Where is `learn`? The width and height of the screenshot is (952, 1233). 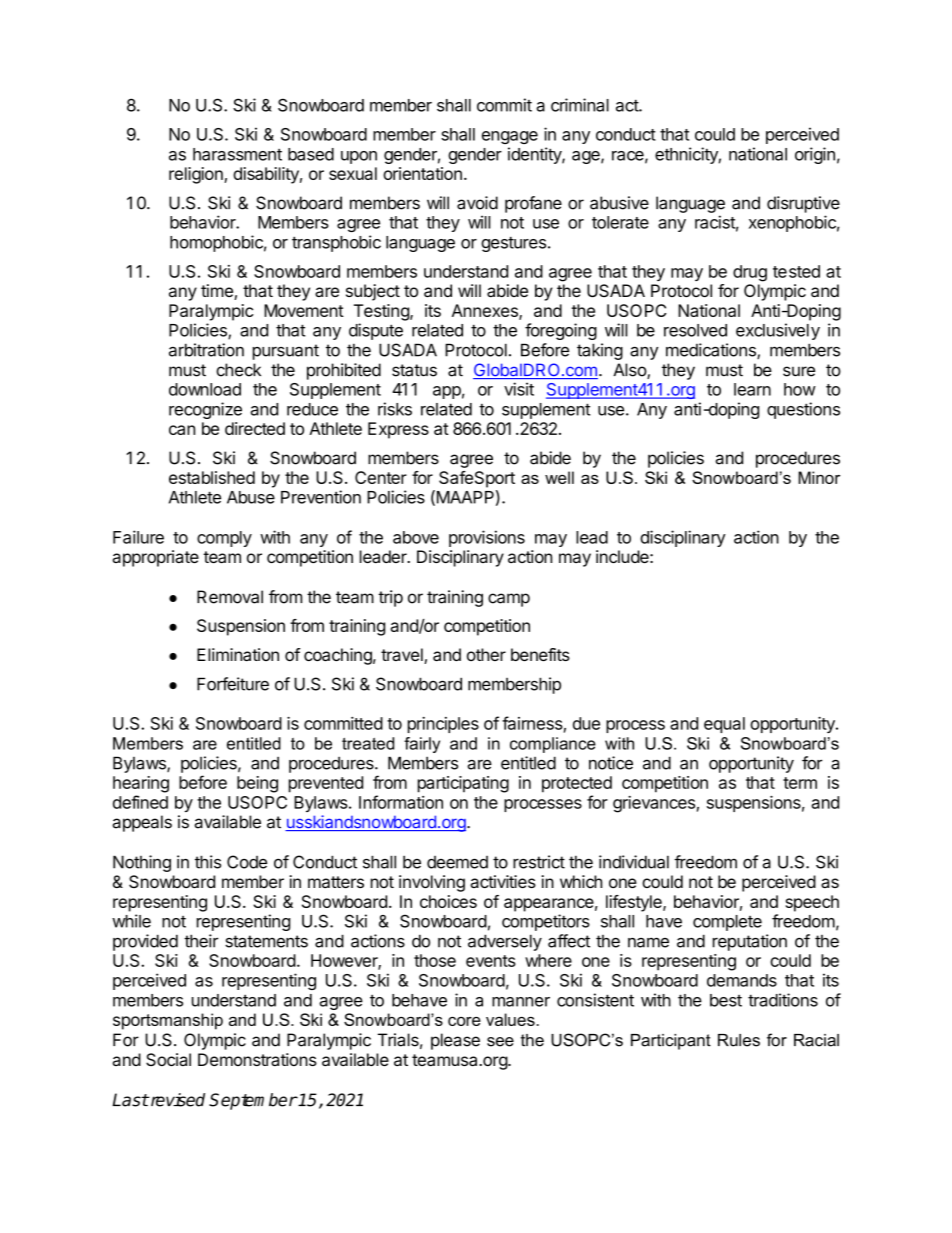
learn is located at coordinates (752, 389).
